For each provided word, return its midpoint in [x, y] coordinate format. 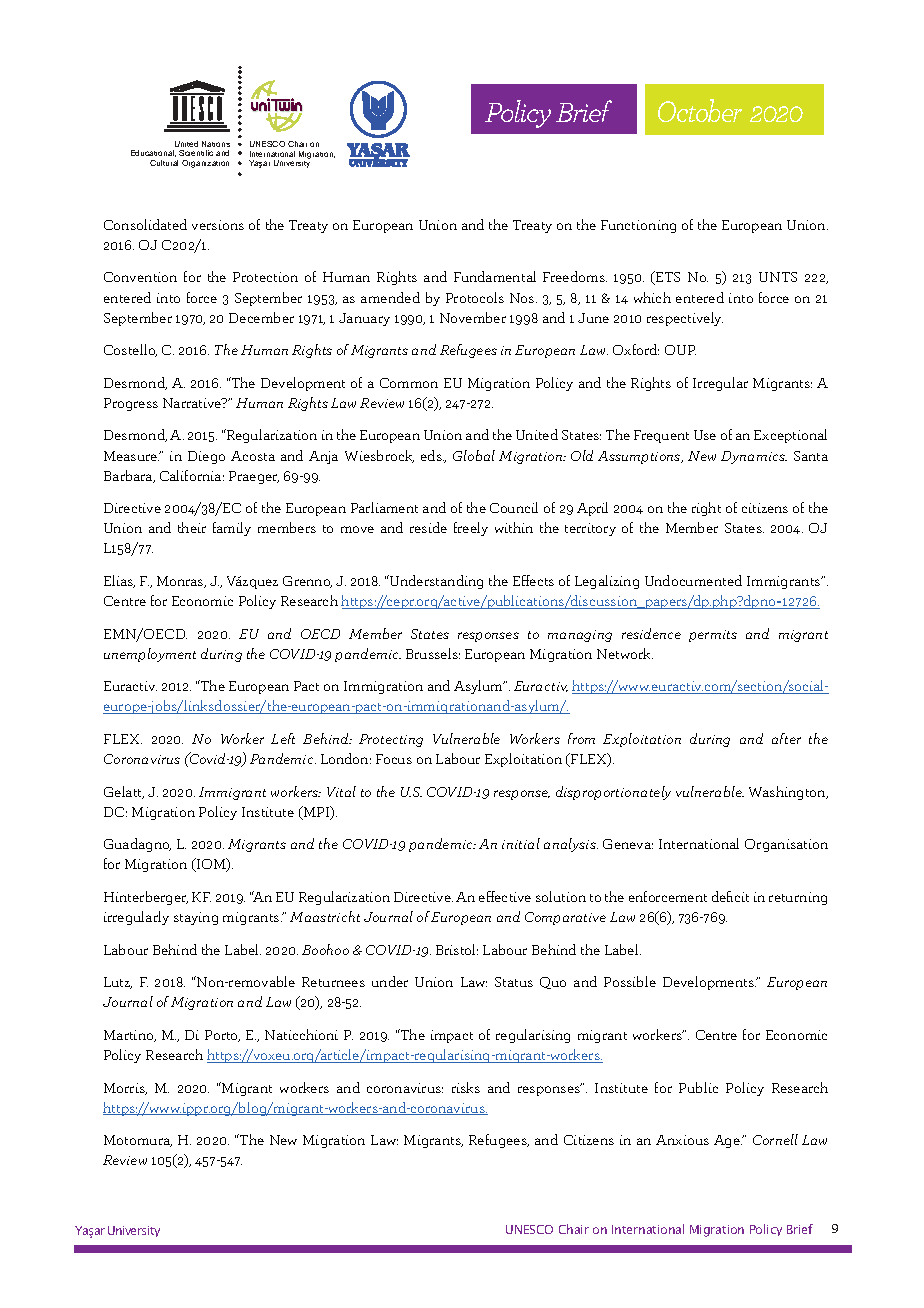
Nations [216, 144]
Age [728, 1141]
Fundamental [495, 276]
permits [713, 636]
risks [466, 1087]
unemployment [150, 655]
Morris [125, 1089]
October [700, 110]
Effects [533, 580]
